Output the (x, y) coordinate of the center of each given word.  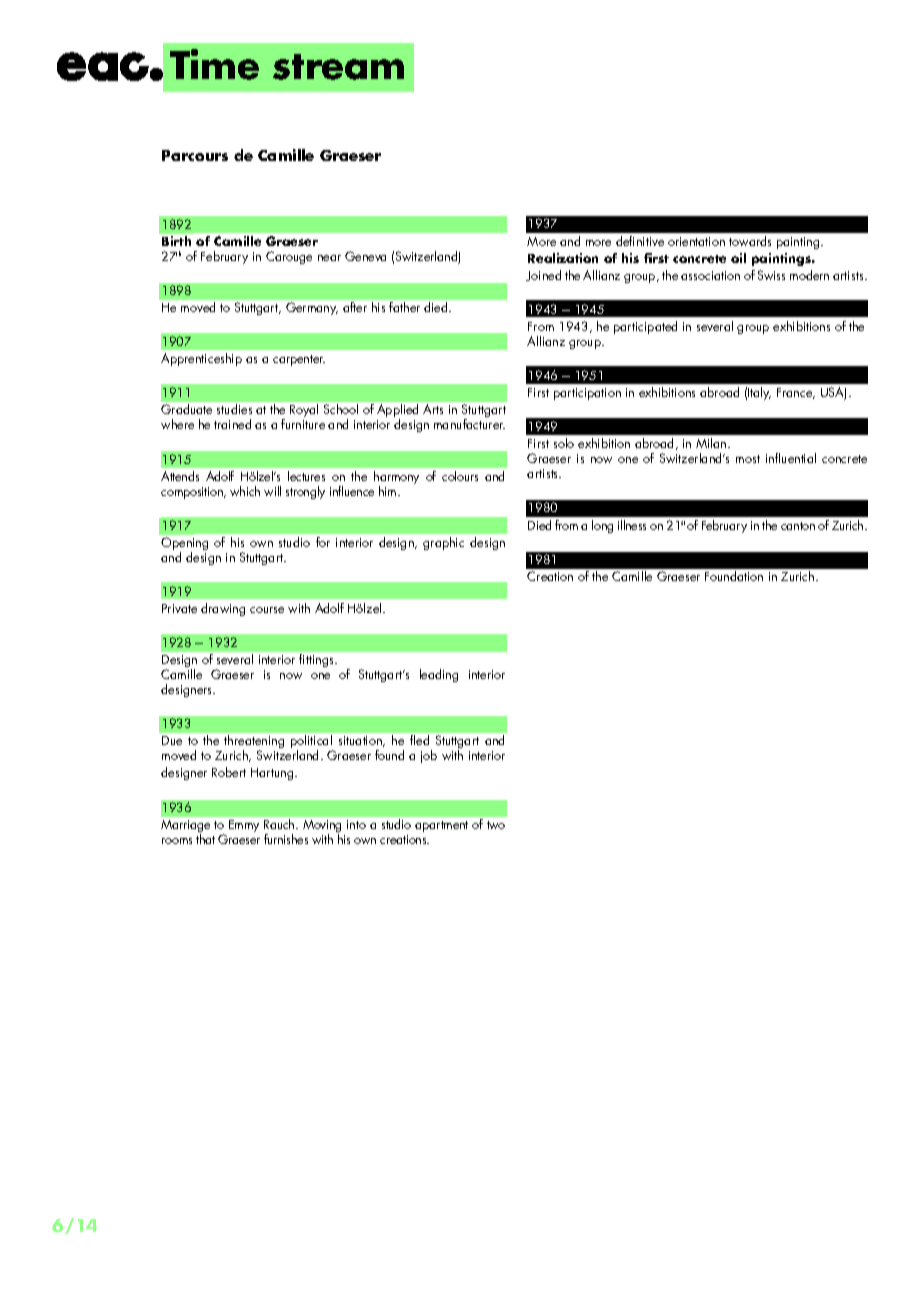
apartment (441, 826)
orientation (696, 241)
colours (460, 476)
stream (338, 67)
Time (214, 64)
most (748, 459)
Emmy (244, 826)
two (496, 825)
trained (232, 424)
